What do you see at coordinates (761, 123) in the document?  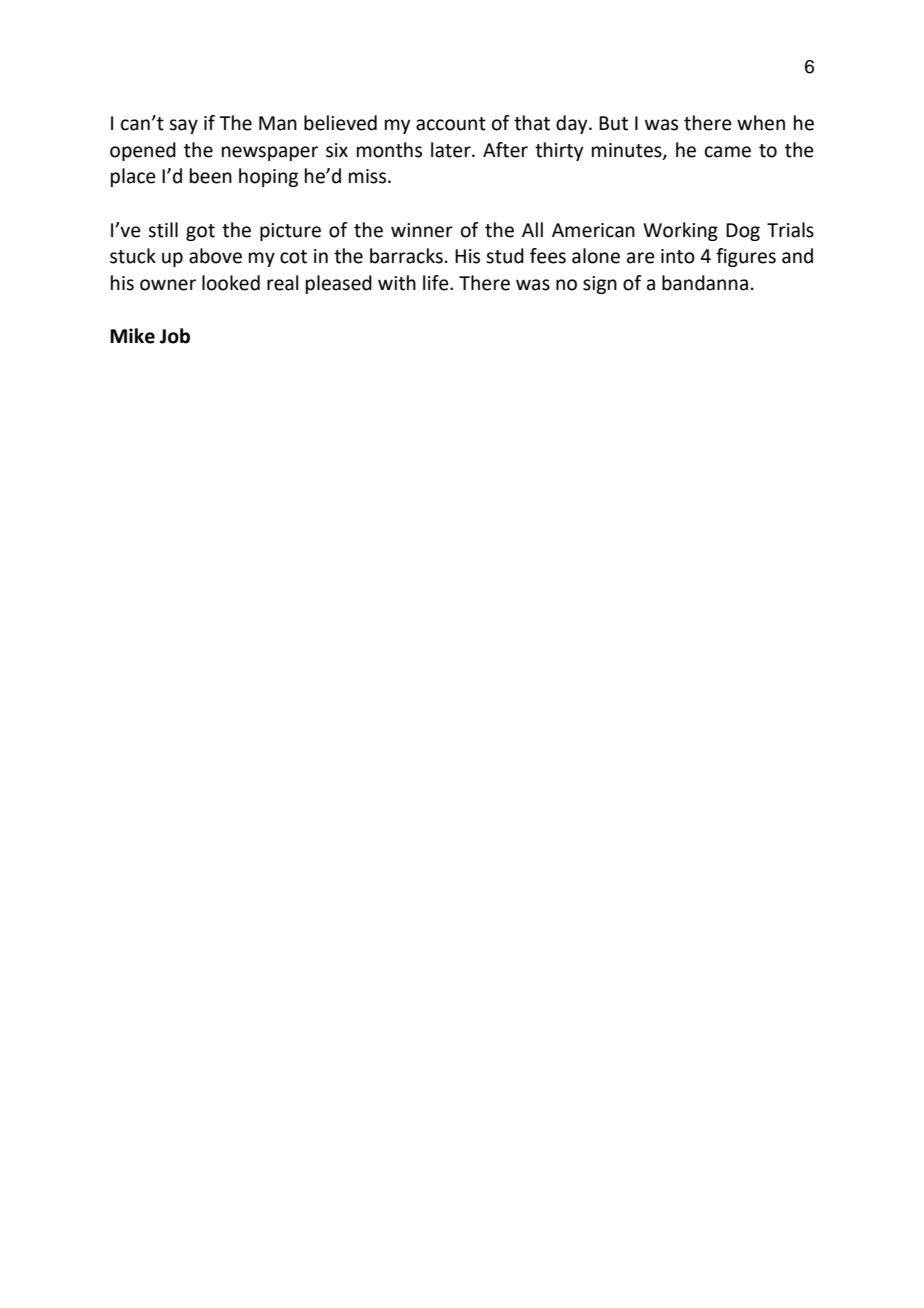 I see `when` at bounding box center [761, 123].
